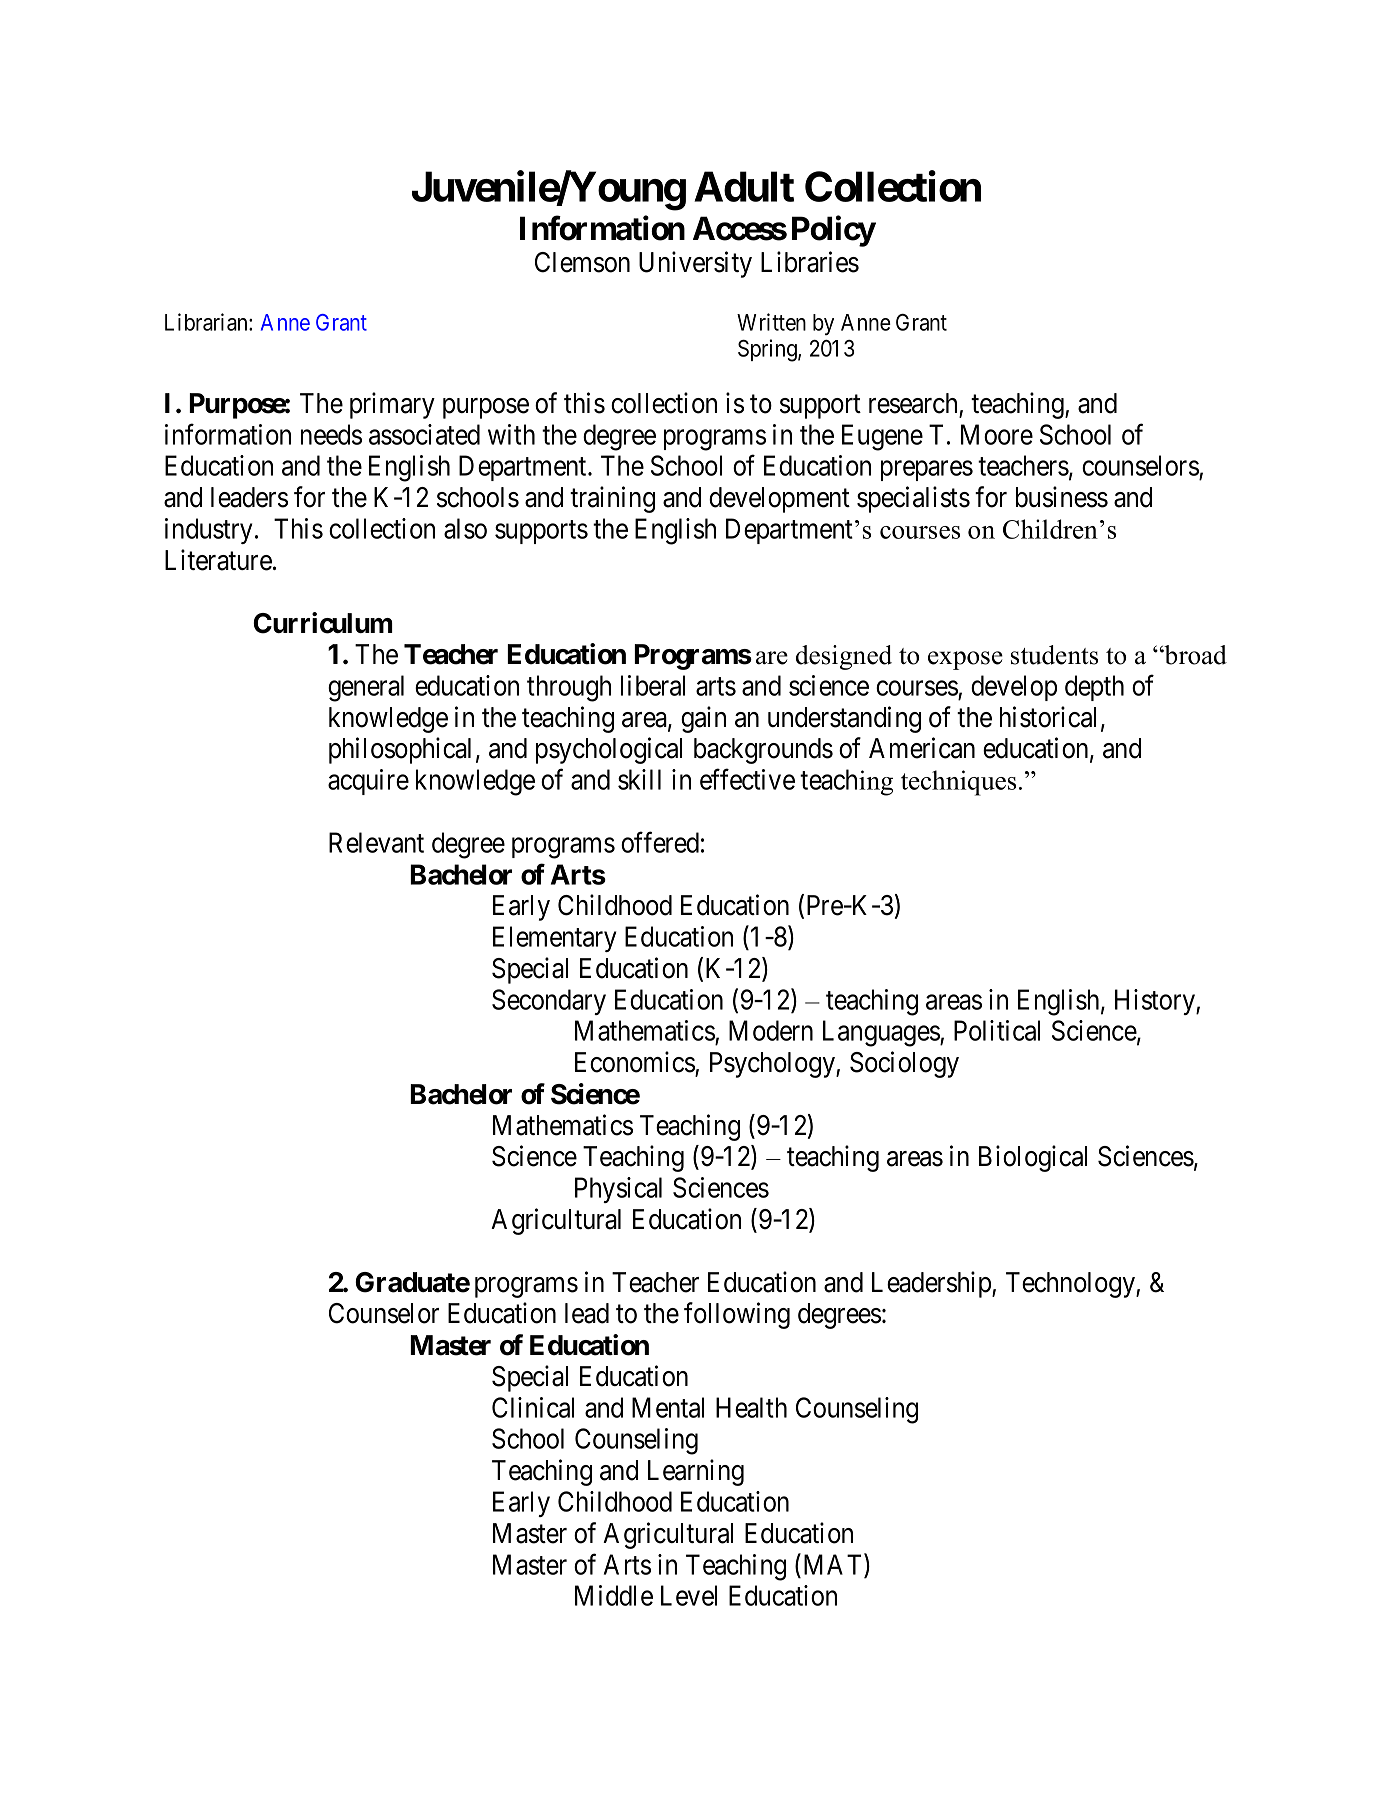  What do you see at coordinates (965, 660) in the page?
I see `expose` at bounding box center [965, 660].
